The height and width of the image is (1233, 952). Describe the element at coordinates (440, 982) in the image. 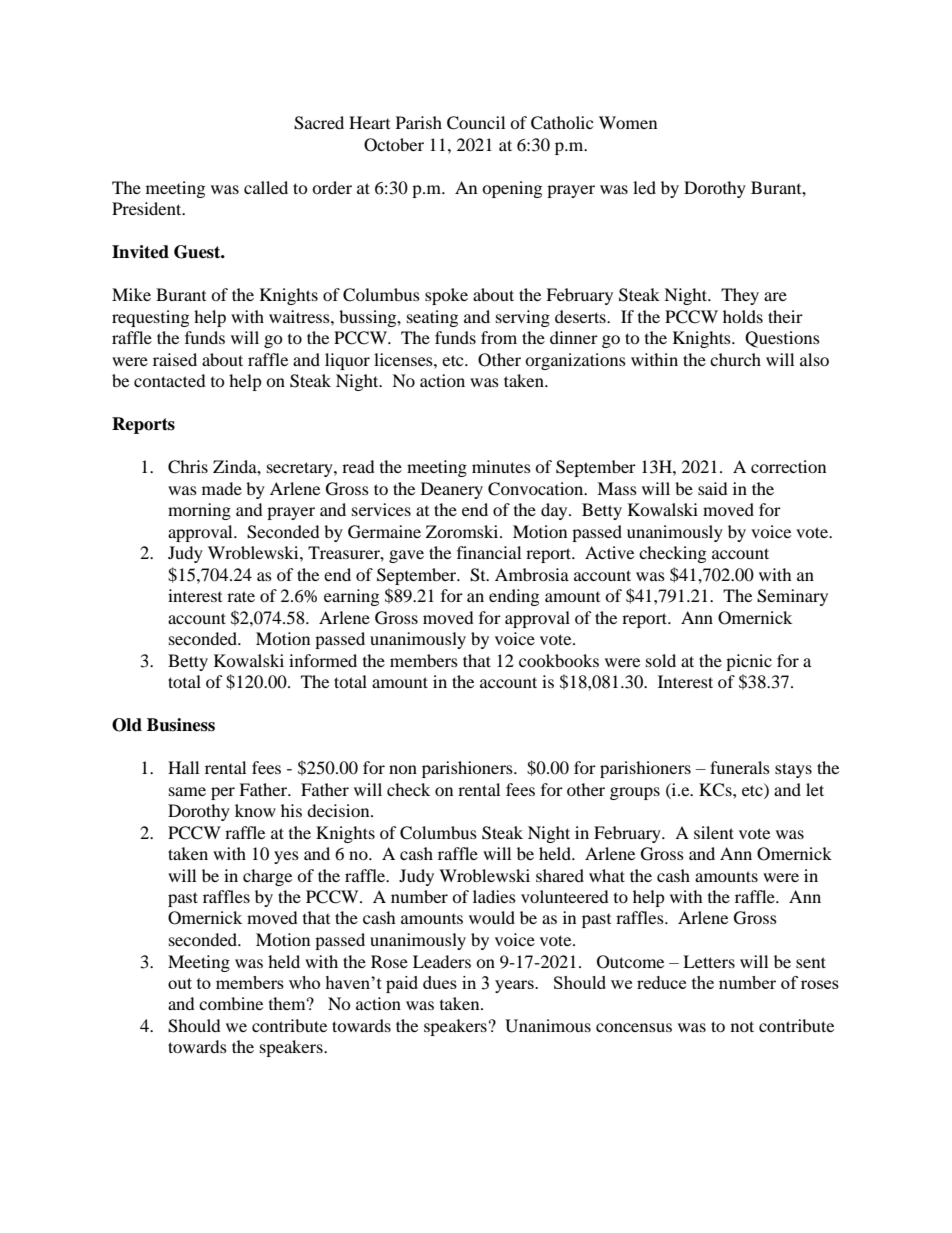

I see `dues` at that location.
